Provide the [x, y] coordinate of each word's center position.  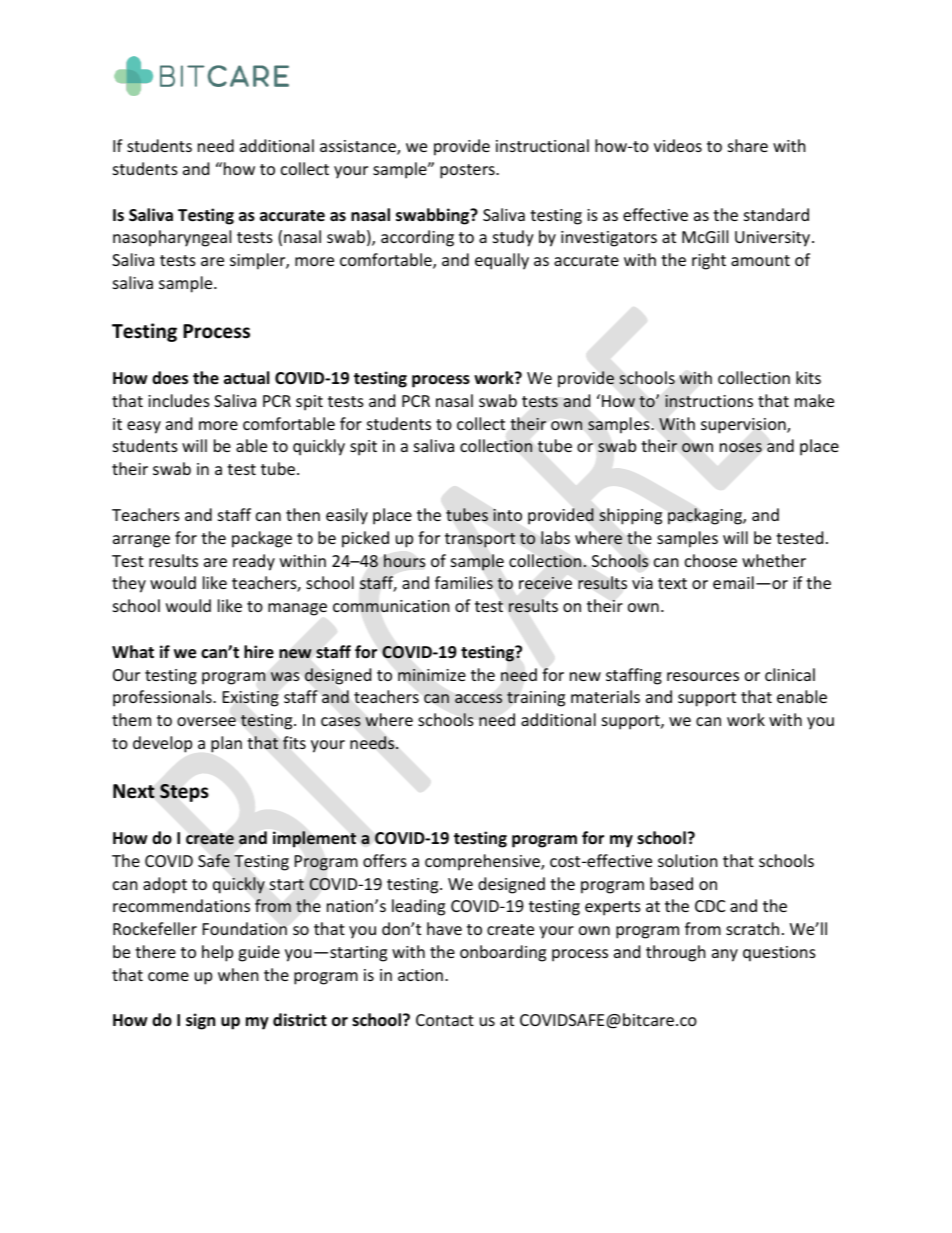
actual [246, 378]
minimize [432, 675]
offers [385, 860]
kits [808, 377]
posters [468, 171]
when [238, 974]
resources [703, 676]
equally [502, 261]
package [262, 539]
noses [741, 447]
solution [688, 860]
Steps [184, 793]
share [748, 145]
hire [259, 652]
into [507, 515]
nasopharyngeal [172, 238]
